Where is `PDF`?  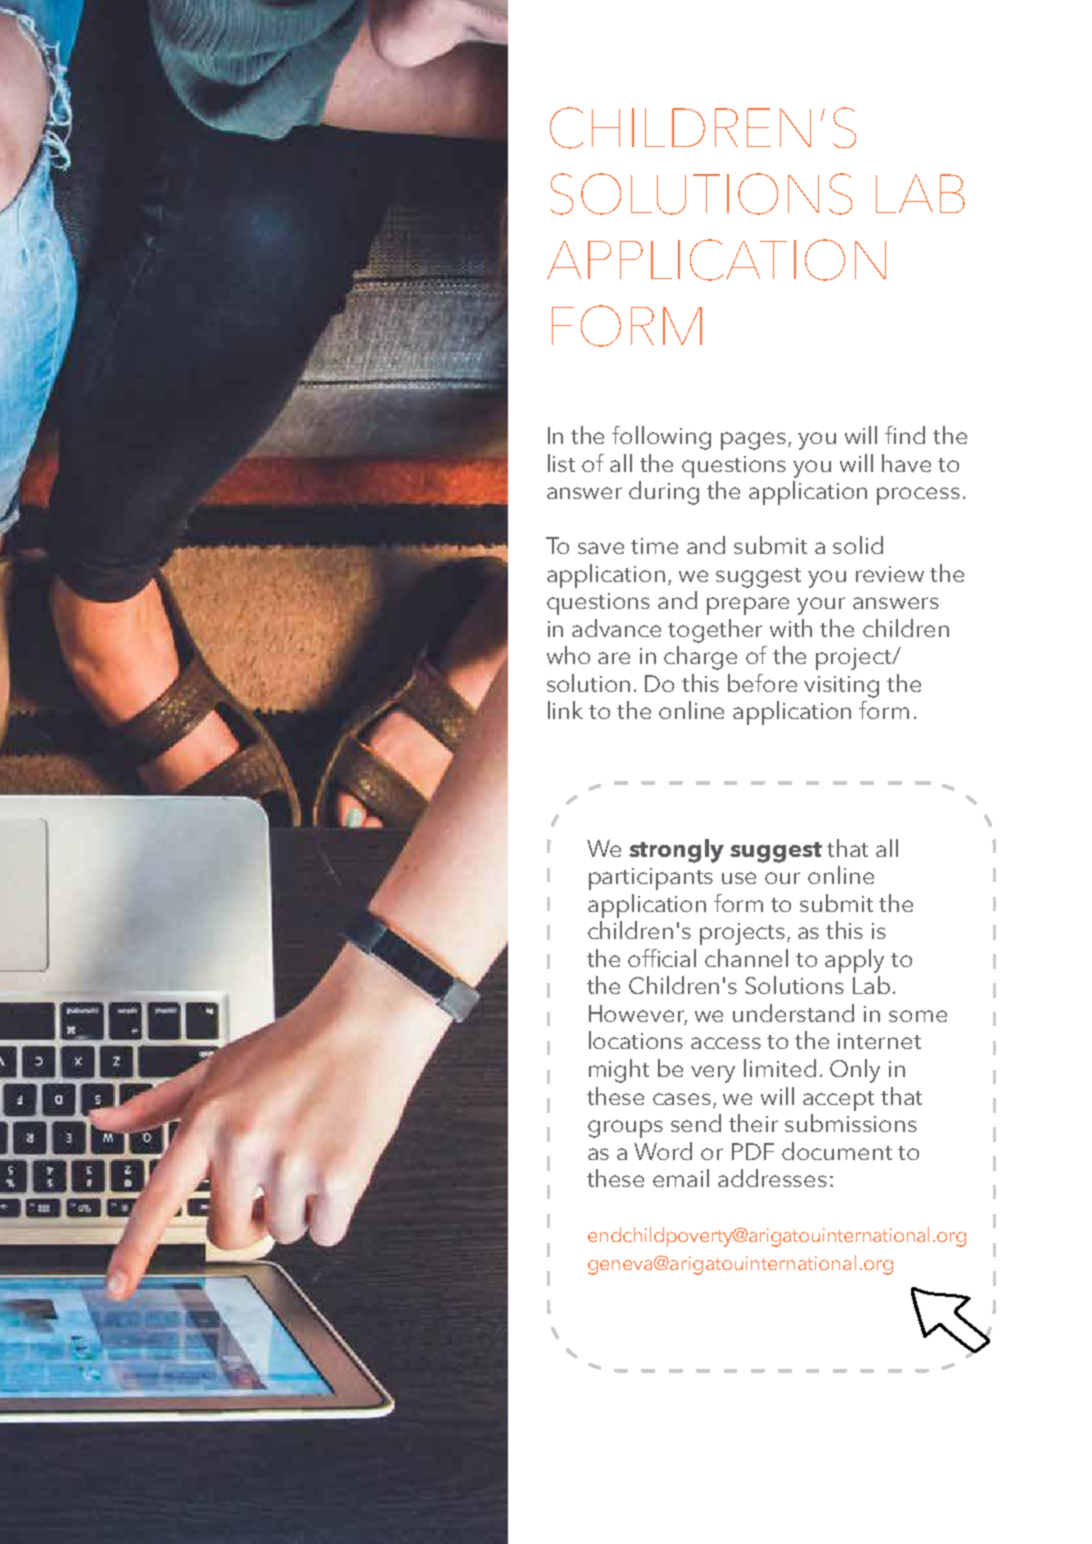 PDF is located at coordinates (753, 1151).
